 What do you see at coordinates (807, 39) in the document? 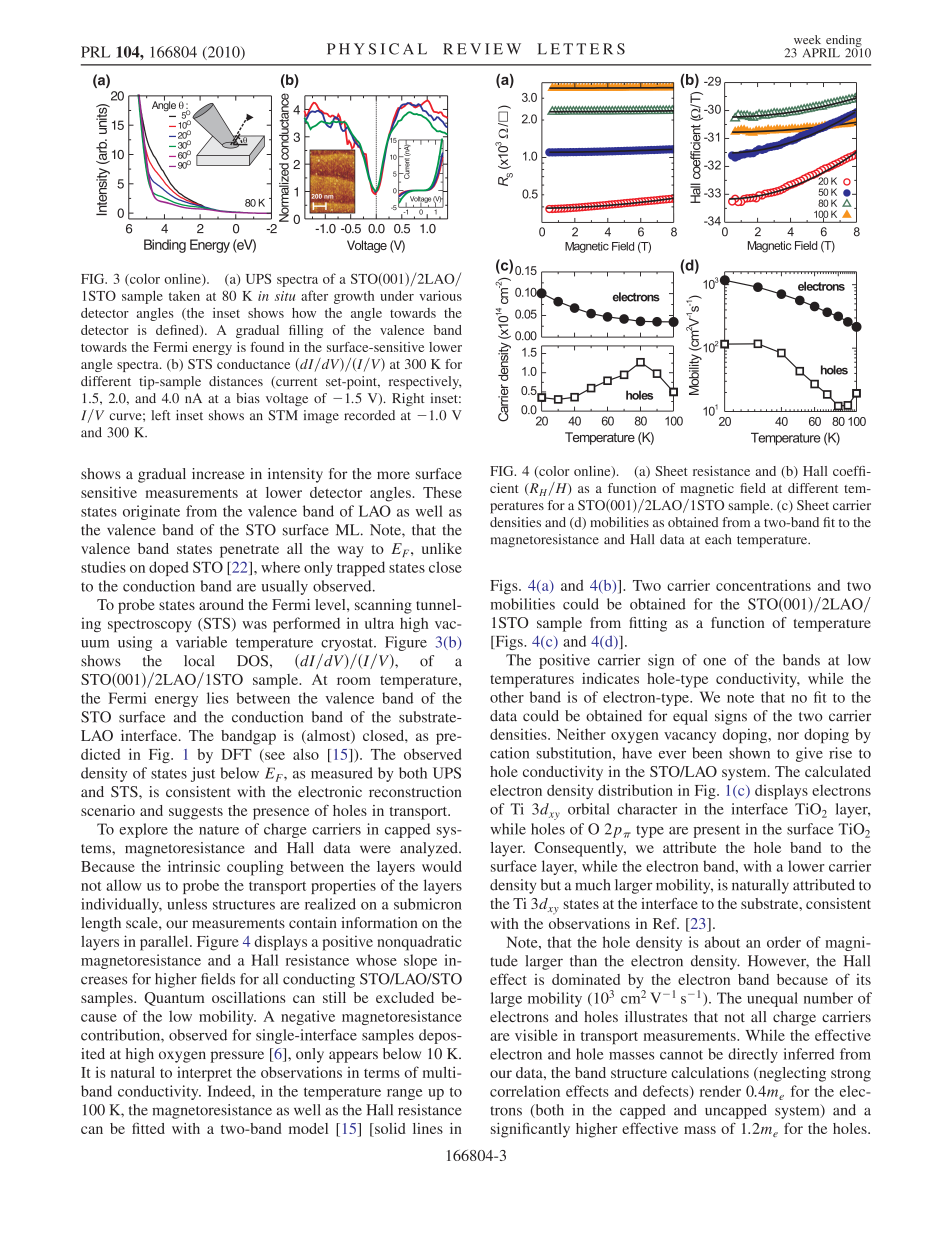
I see `week` at bounding box center [807, 39].
